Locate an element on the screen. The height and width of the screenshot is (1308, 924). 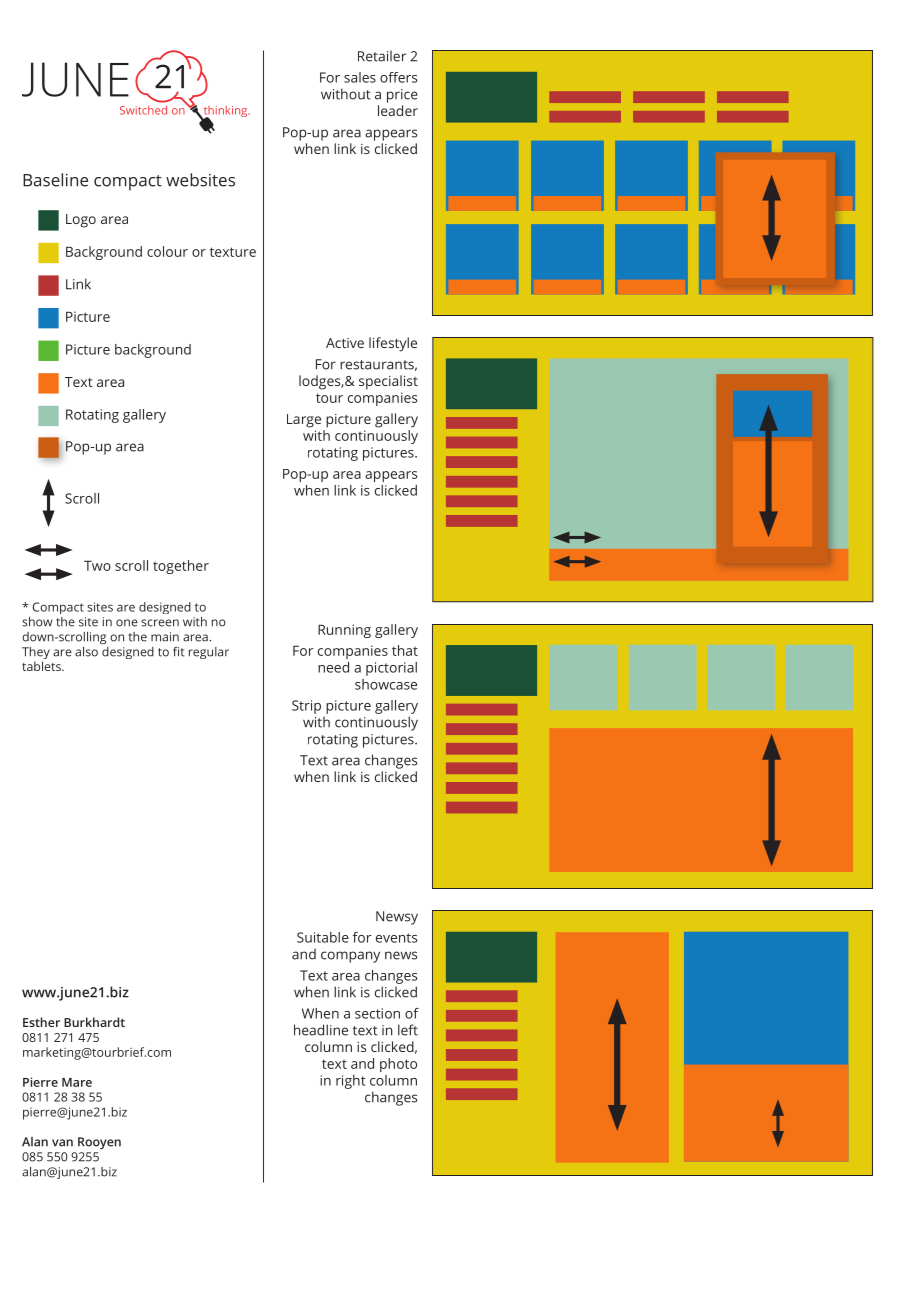
Logo is located at coordinates (81, 221).
